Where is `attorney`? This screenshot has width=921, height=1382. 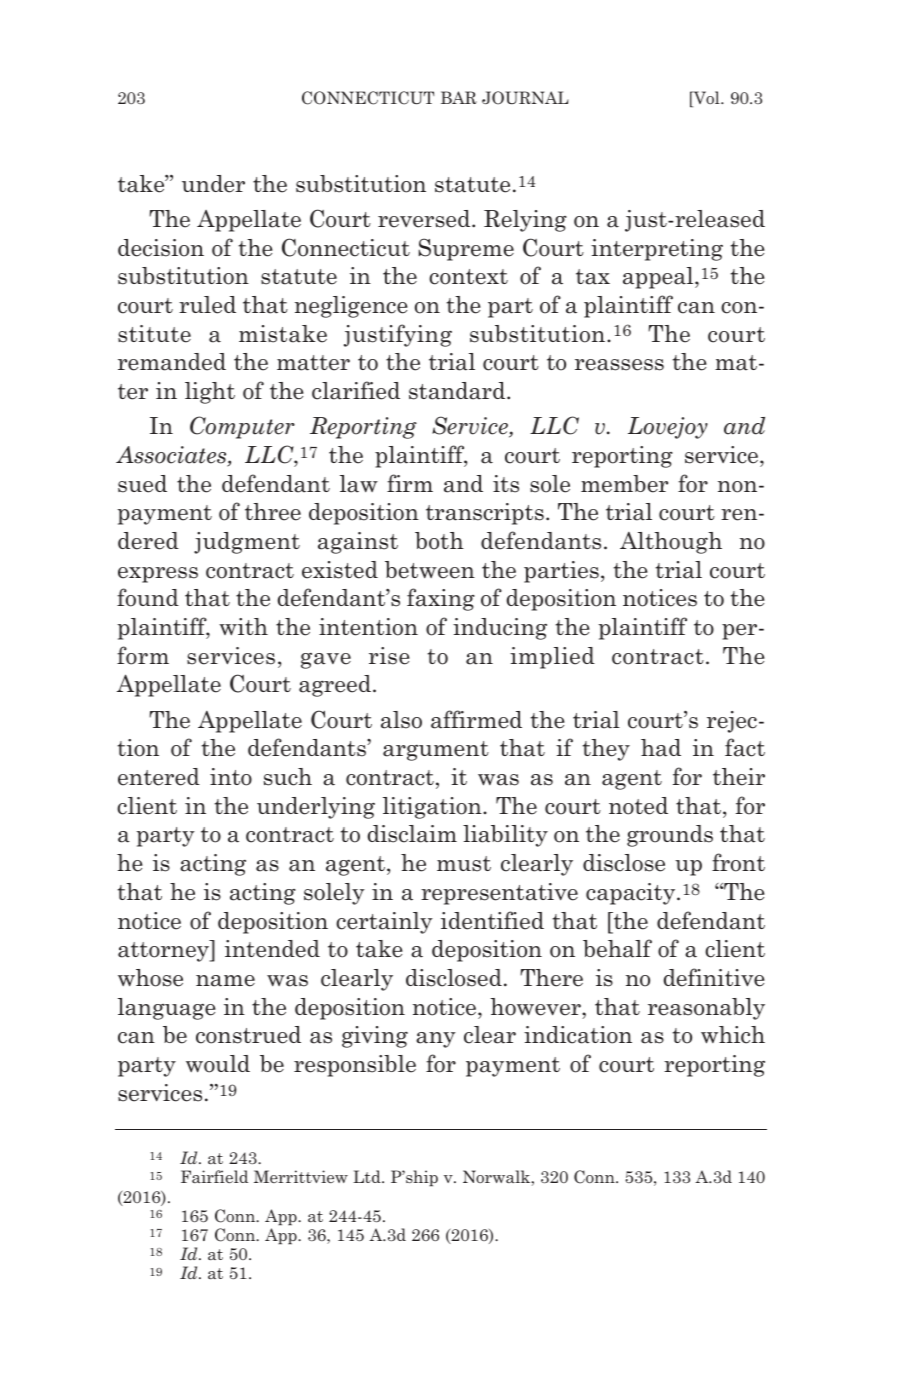 attorney is located at coordinates (165, 951).
